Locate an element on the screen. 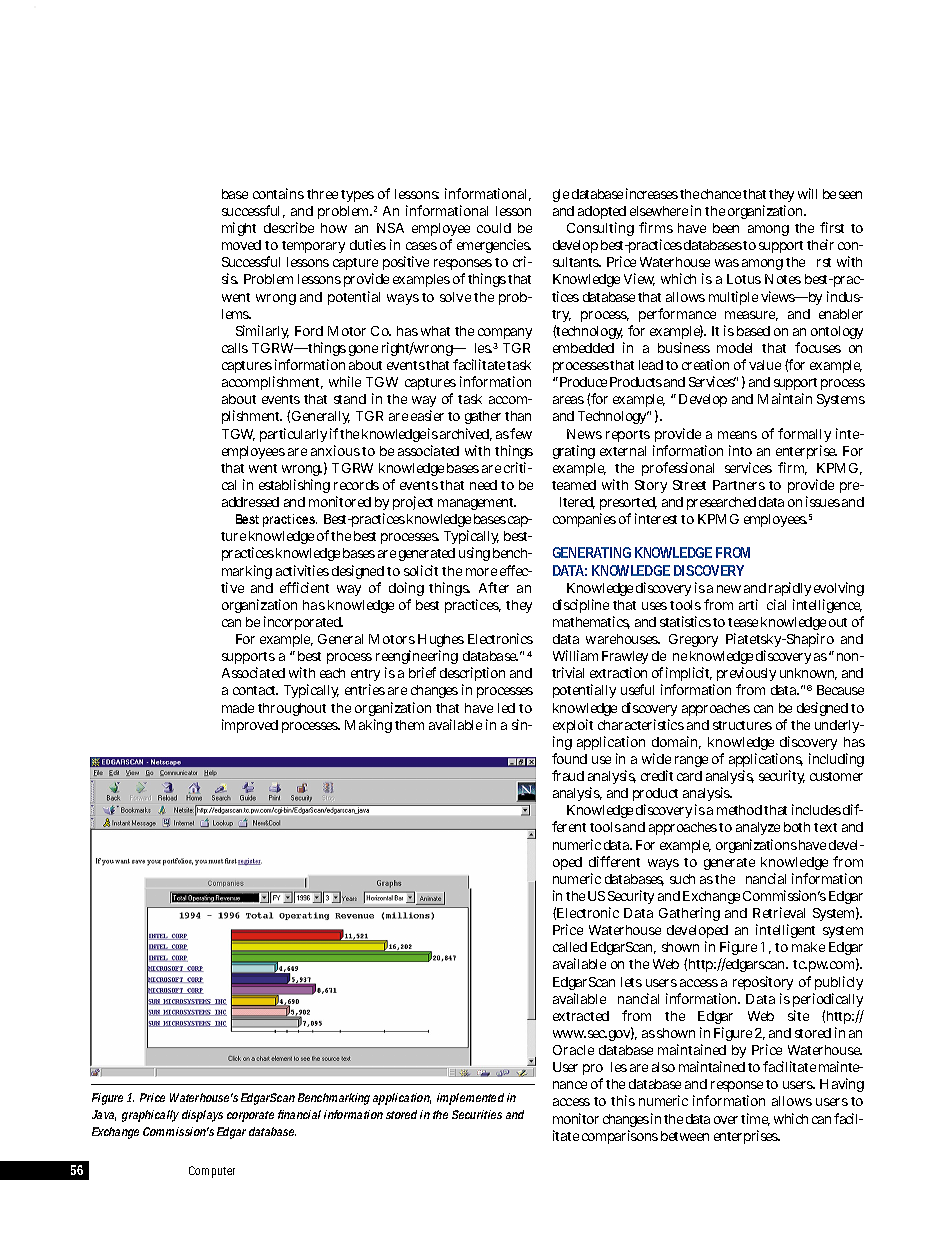 The image size is (952, 1233). each is located at coordinates (332, 673).
